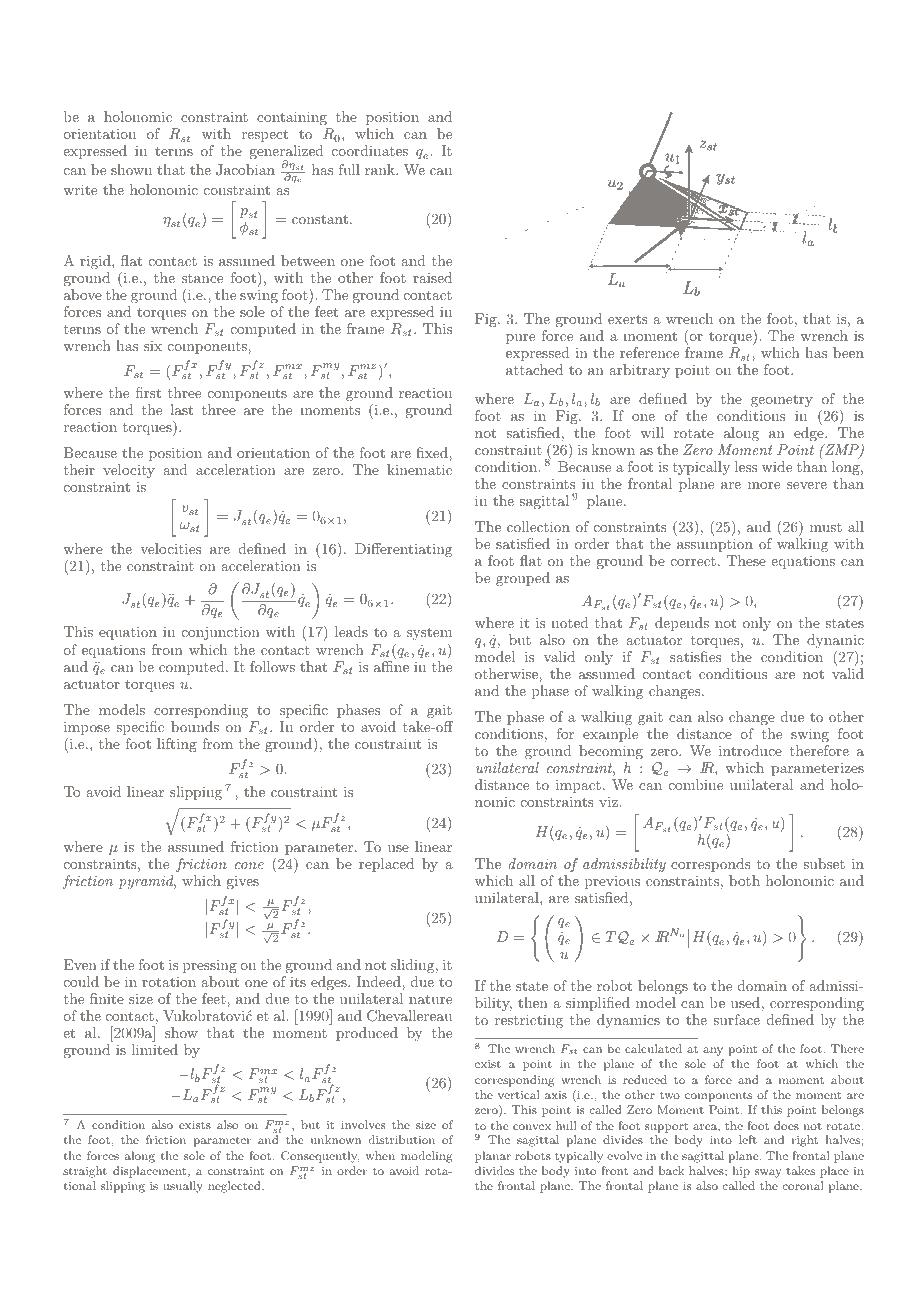  I want to click on both, so click(744, 880).
